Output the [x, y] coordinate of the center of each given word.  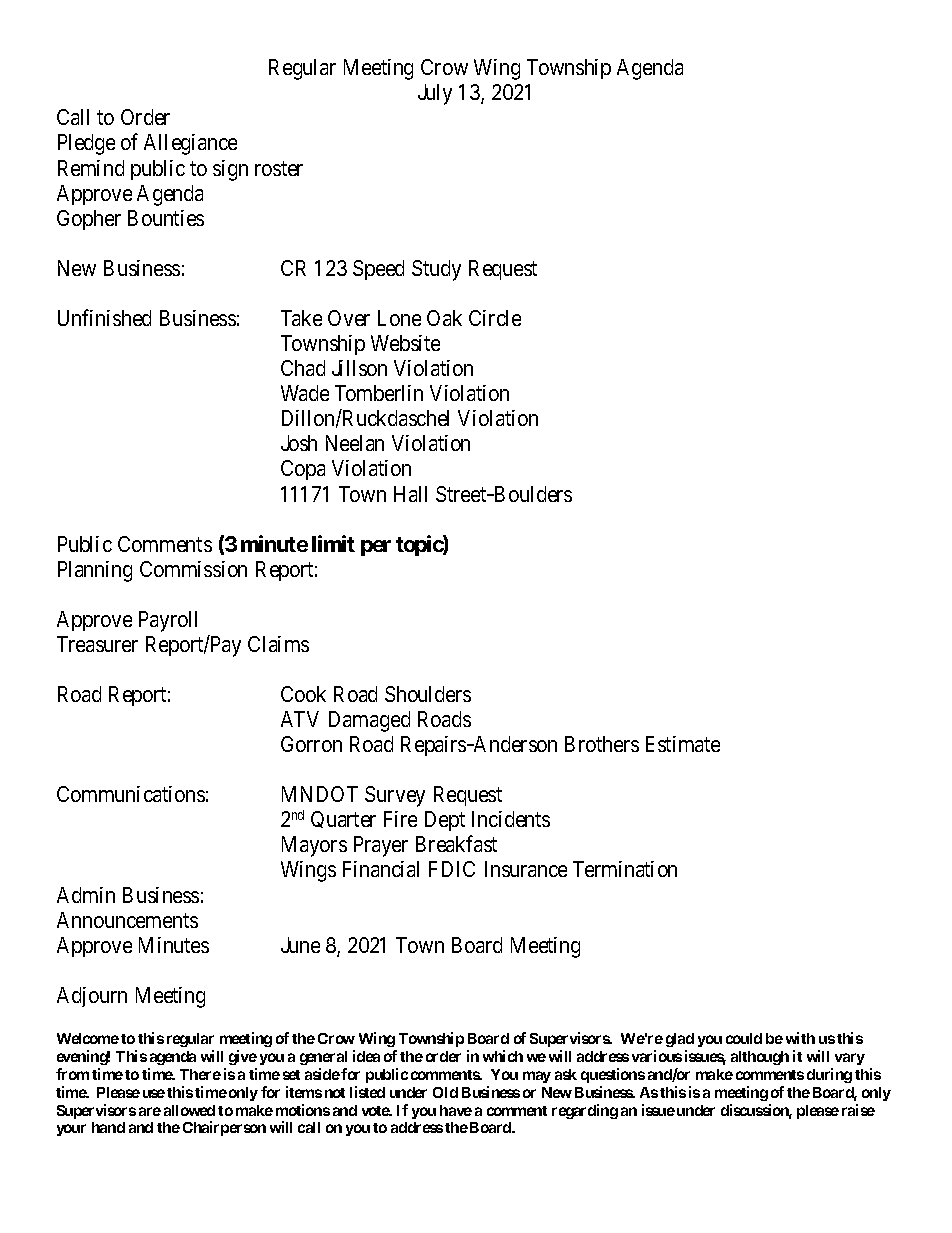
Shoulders [428, 694]
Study [436, 270]
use [154, 1093]
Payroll [168, 621]
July [435, 94]
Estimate [683, 744]
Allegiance [190, 144]
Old [445, 1092]
